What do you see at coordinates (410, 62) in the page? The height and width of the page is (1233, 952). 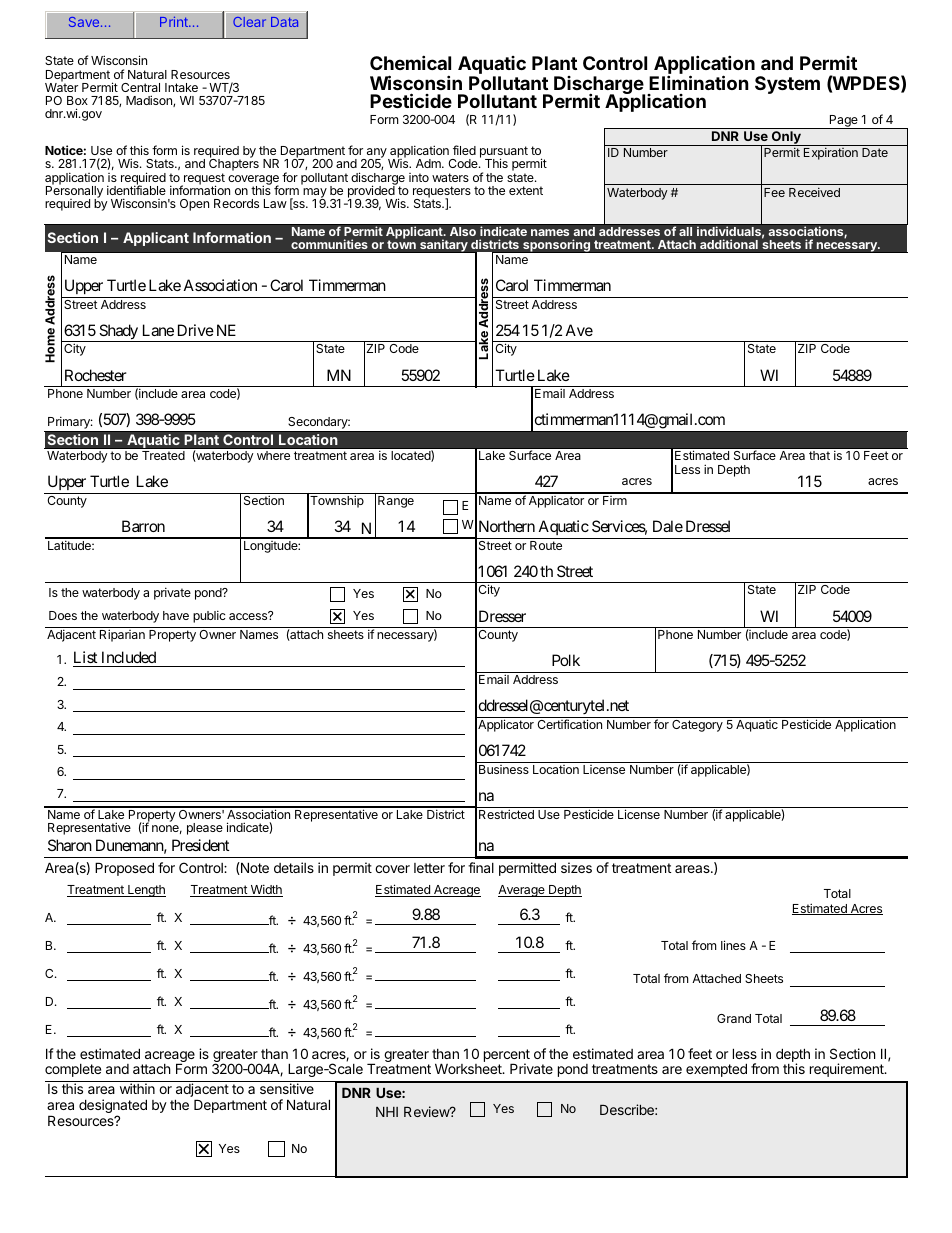 I see `Chemical` at bounding box center [410, 62].
